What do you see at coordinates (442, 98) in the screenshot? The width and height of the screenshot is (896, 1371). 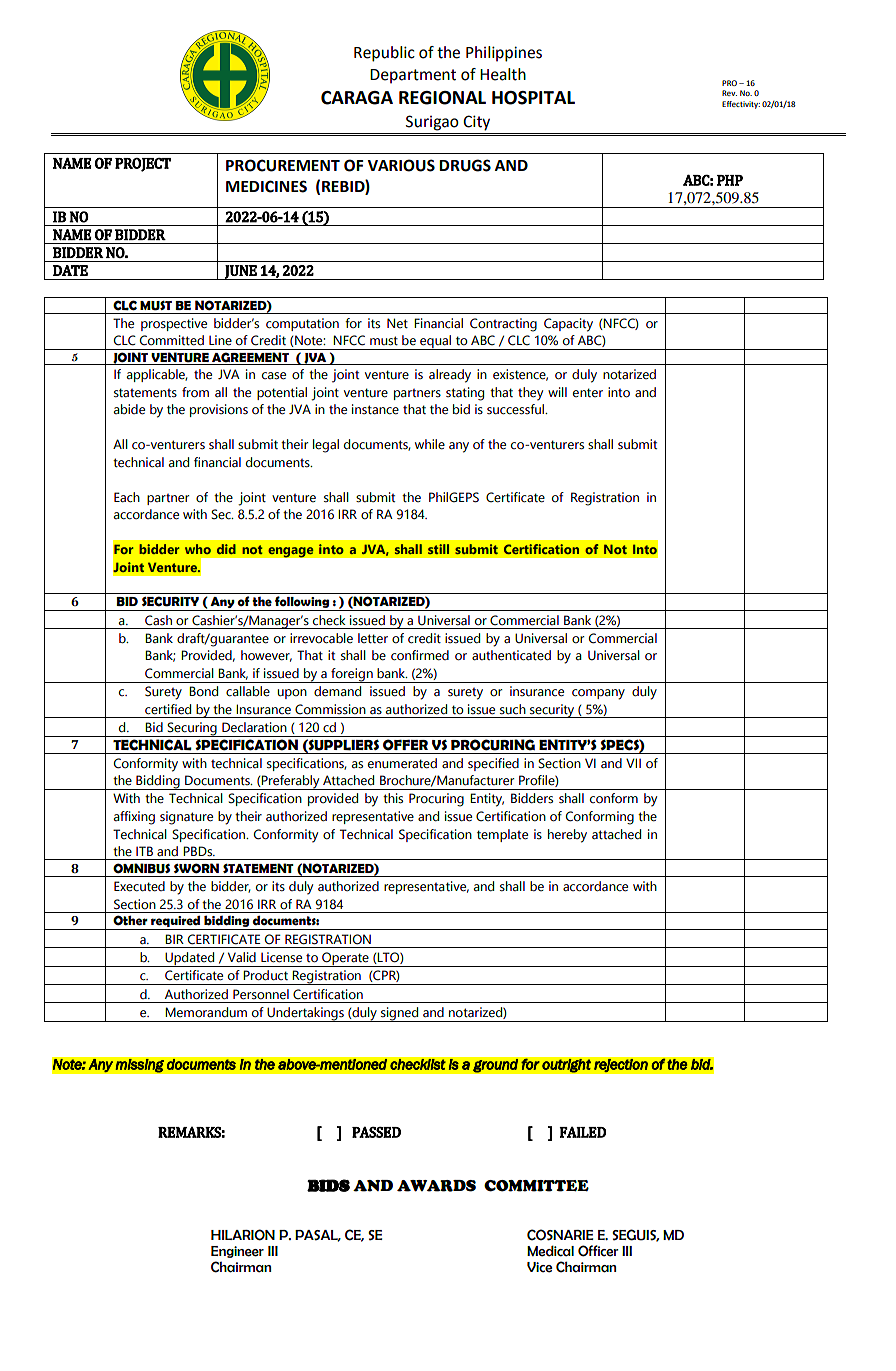 I see `REGIONAL` at bounding box center [442, 98].
